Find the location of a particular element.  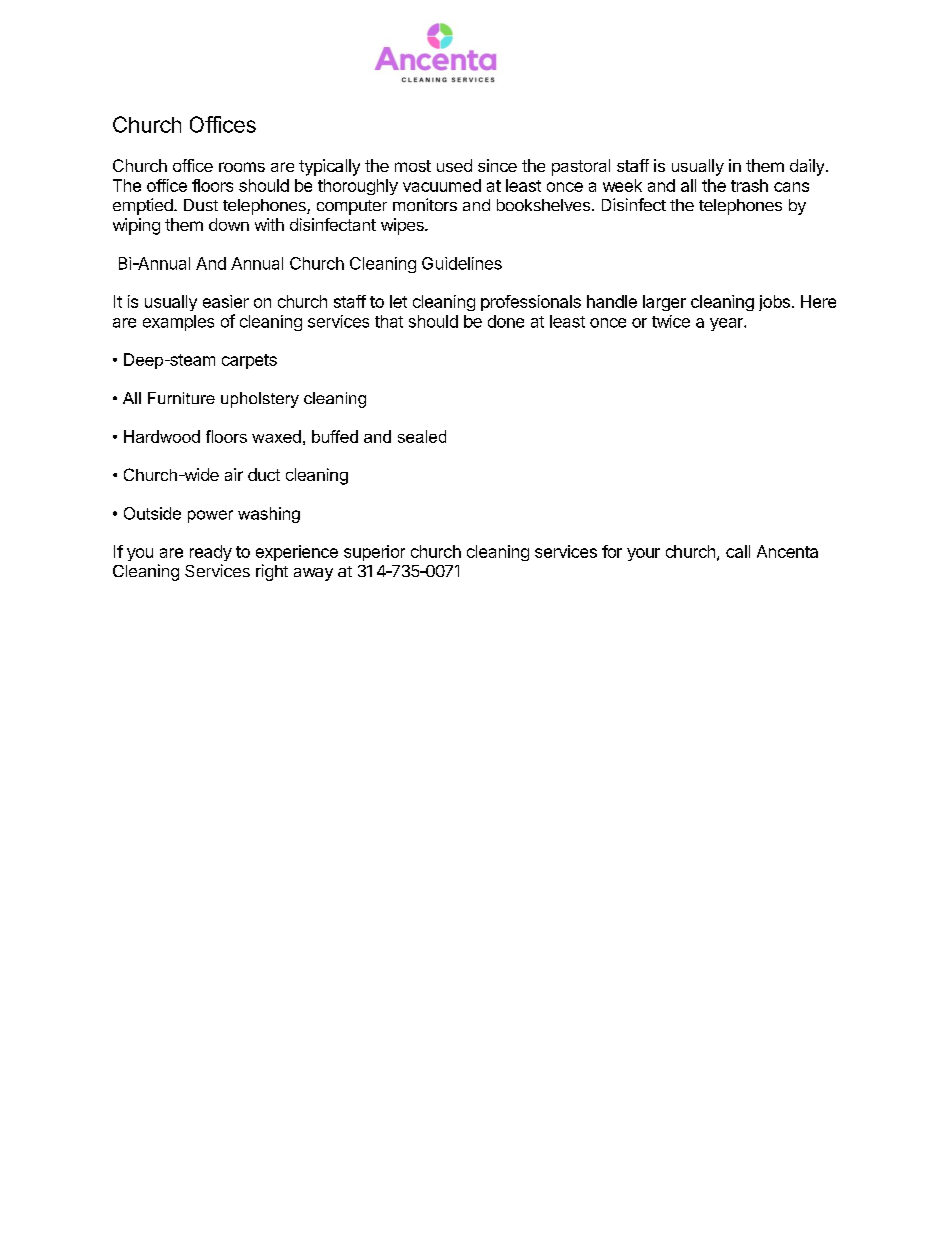

jobs is located at coordinates (774, 303).
